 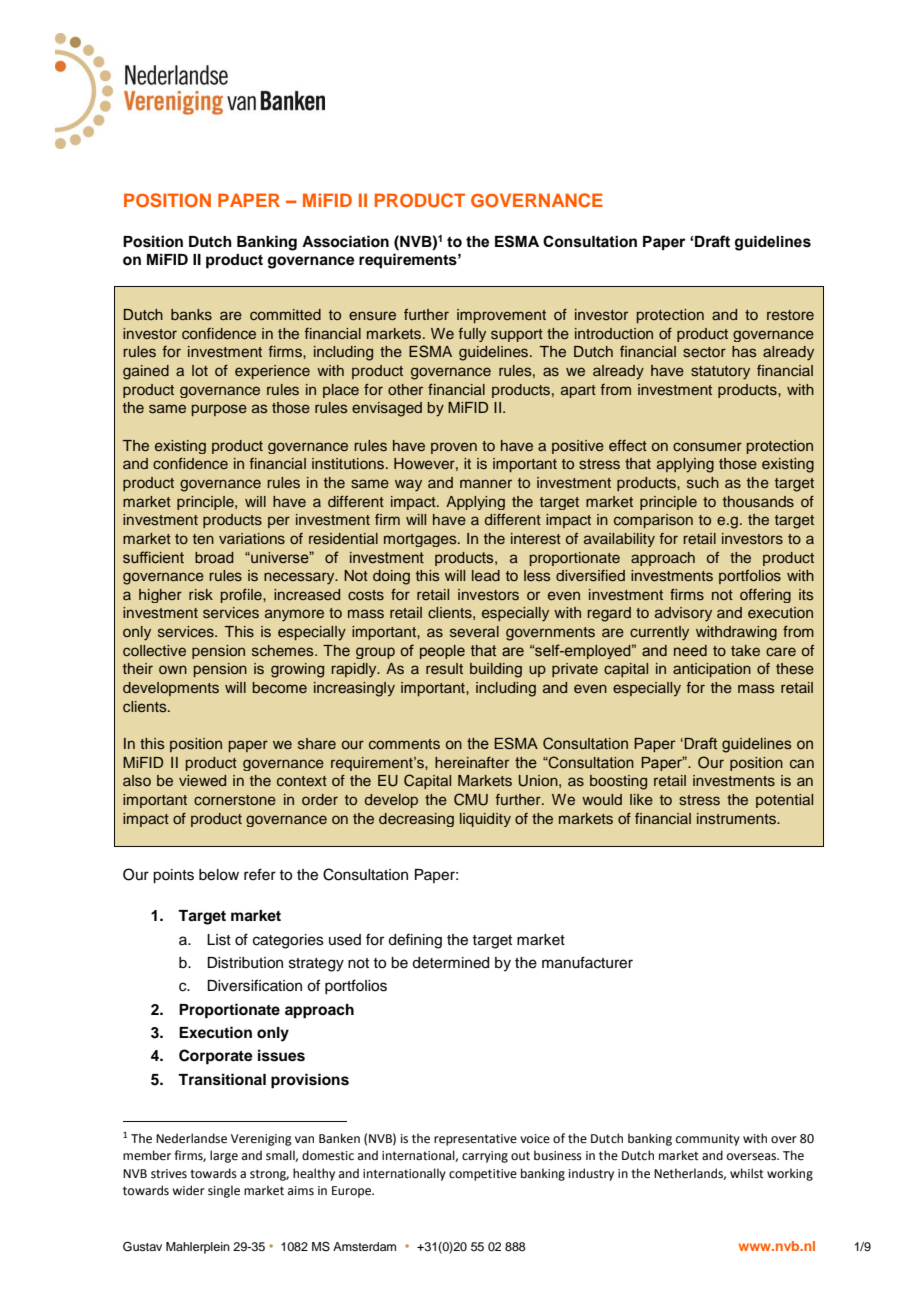 I want to click on improvement, so click(x=501, y=316).
